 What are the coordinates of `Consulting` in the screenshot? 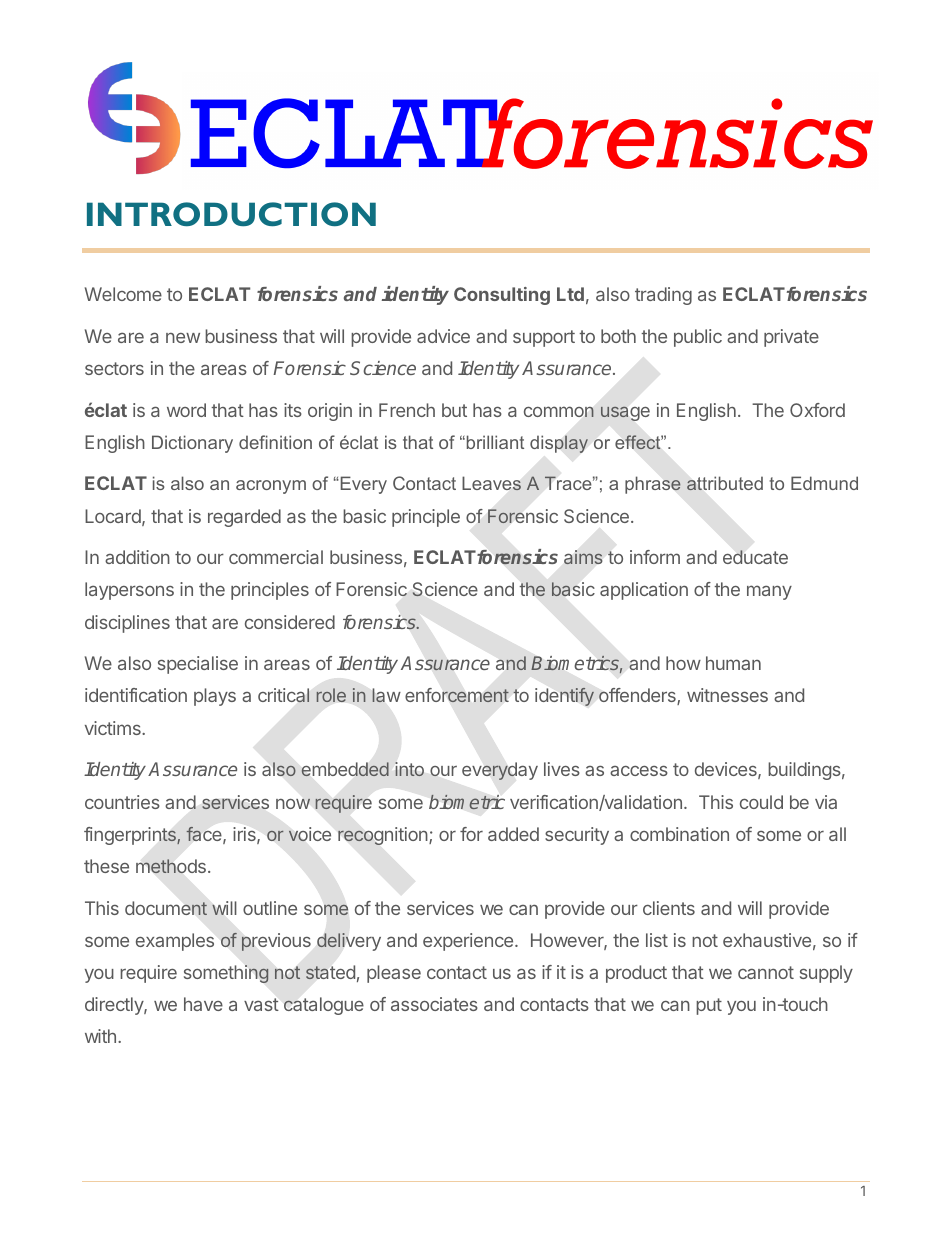 It's located at (502, 296).
